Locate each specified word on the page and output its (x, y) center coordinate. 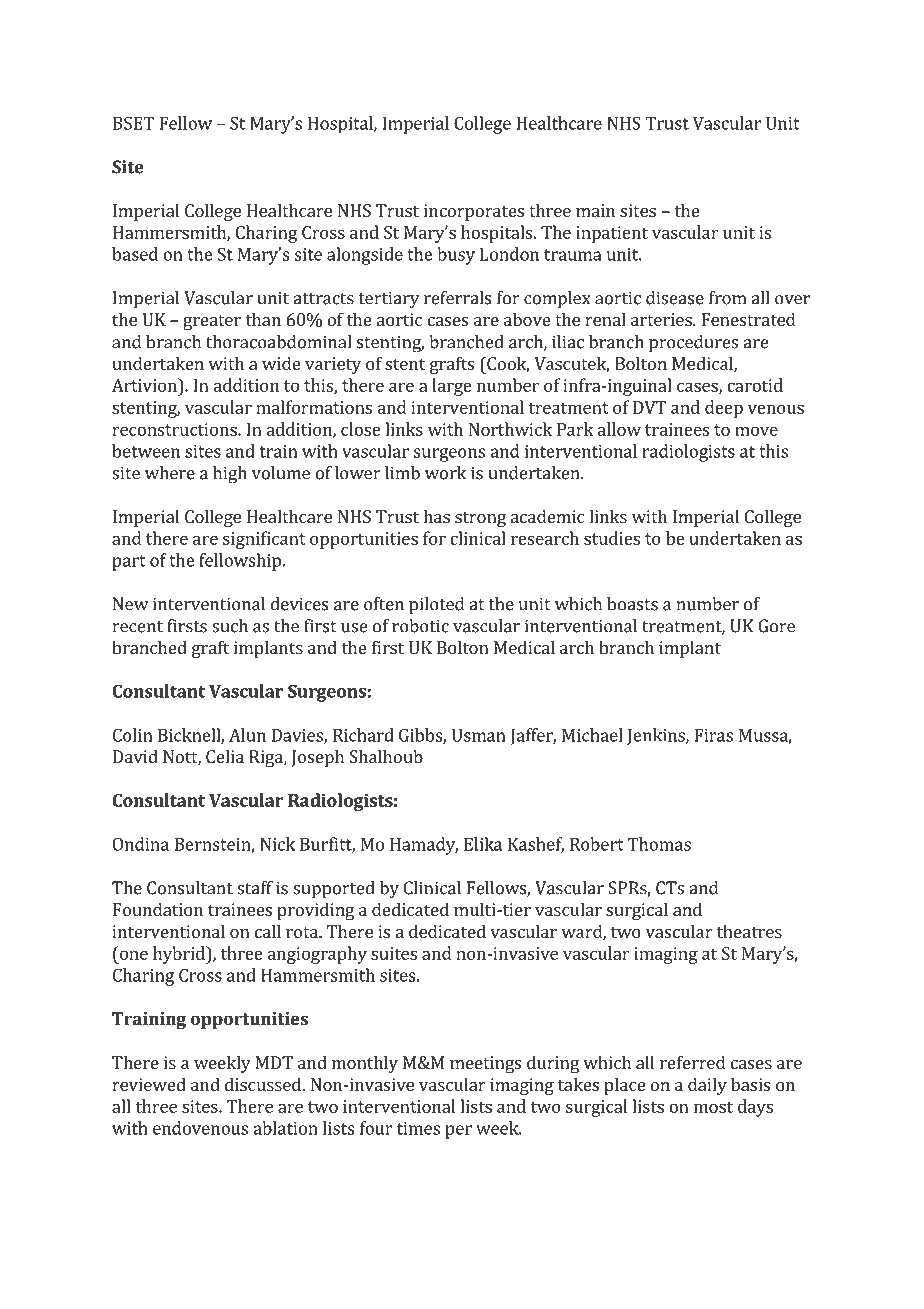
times (418, 1128)
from (728, 298)
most (713, 1107)
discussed (264, 1084)
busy (456, 256)
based (135, 254)
